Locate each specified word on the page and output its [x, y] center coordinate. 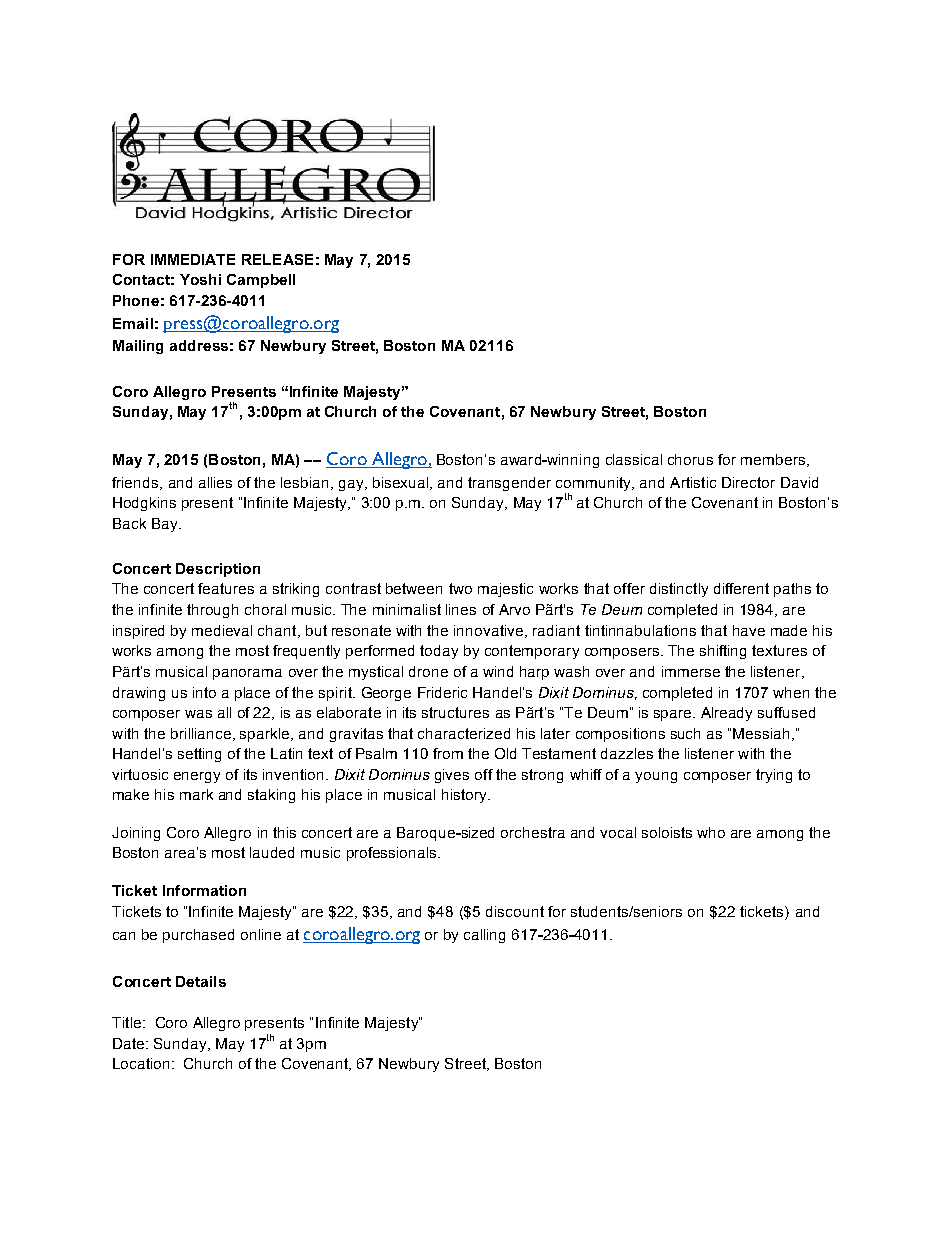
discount [515, 911]
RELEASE [277, 259]
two [460, 588]
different [741, 588]
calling [484, 936]
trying [774, 776]
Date [130, 1043]
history [465, 796]
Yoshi [200, 279]
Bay [166, 525]
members [774, 460]
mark [196, 794]
